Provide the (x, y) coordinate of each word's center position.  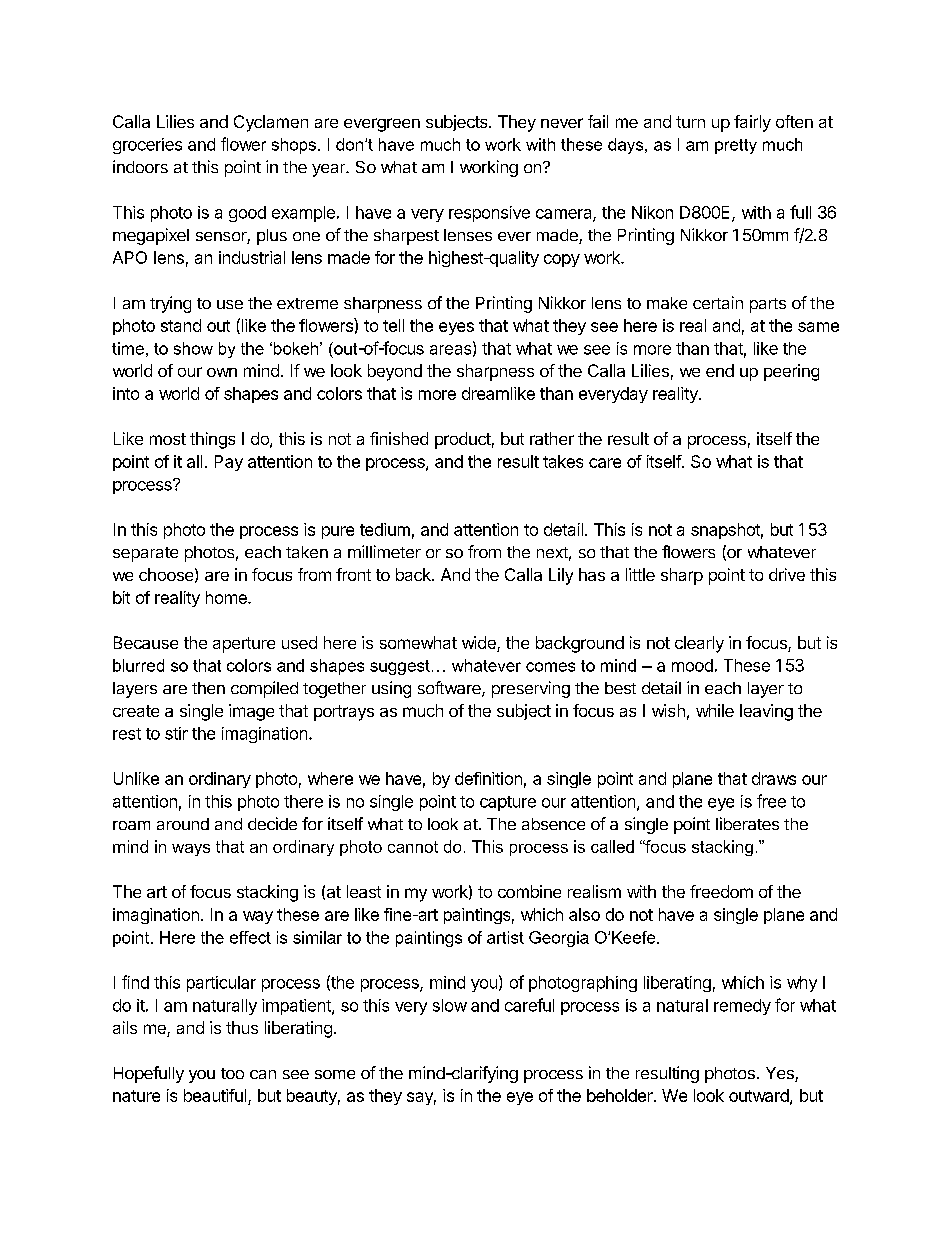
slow (450, 1005)
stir (176, 733)
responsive (489, 214)
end (720, 370)
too (232, 1073)
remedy (742, 1007)
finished (399, 438)
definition (488, 778)
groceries (147, 146)
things (212, 440)
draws (774, 778)
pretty (736, 146)
